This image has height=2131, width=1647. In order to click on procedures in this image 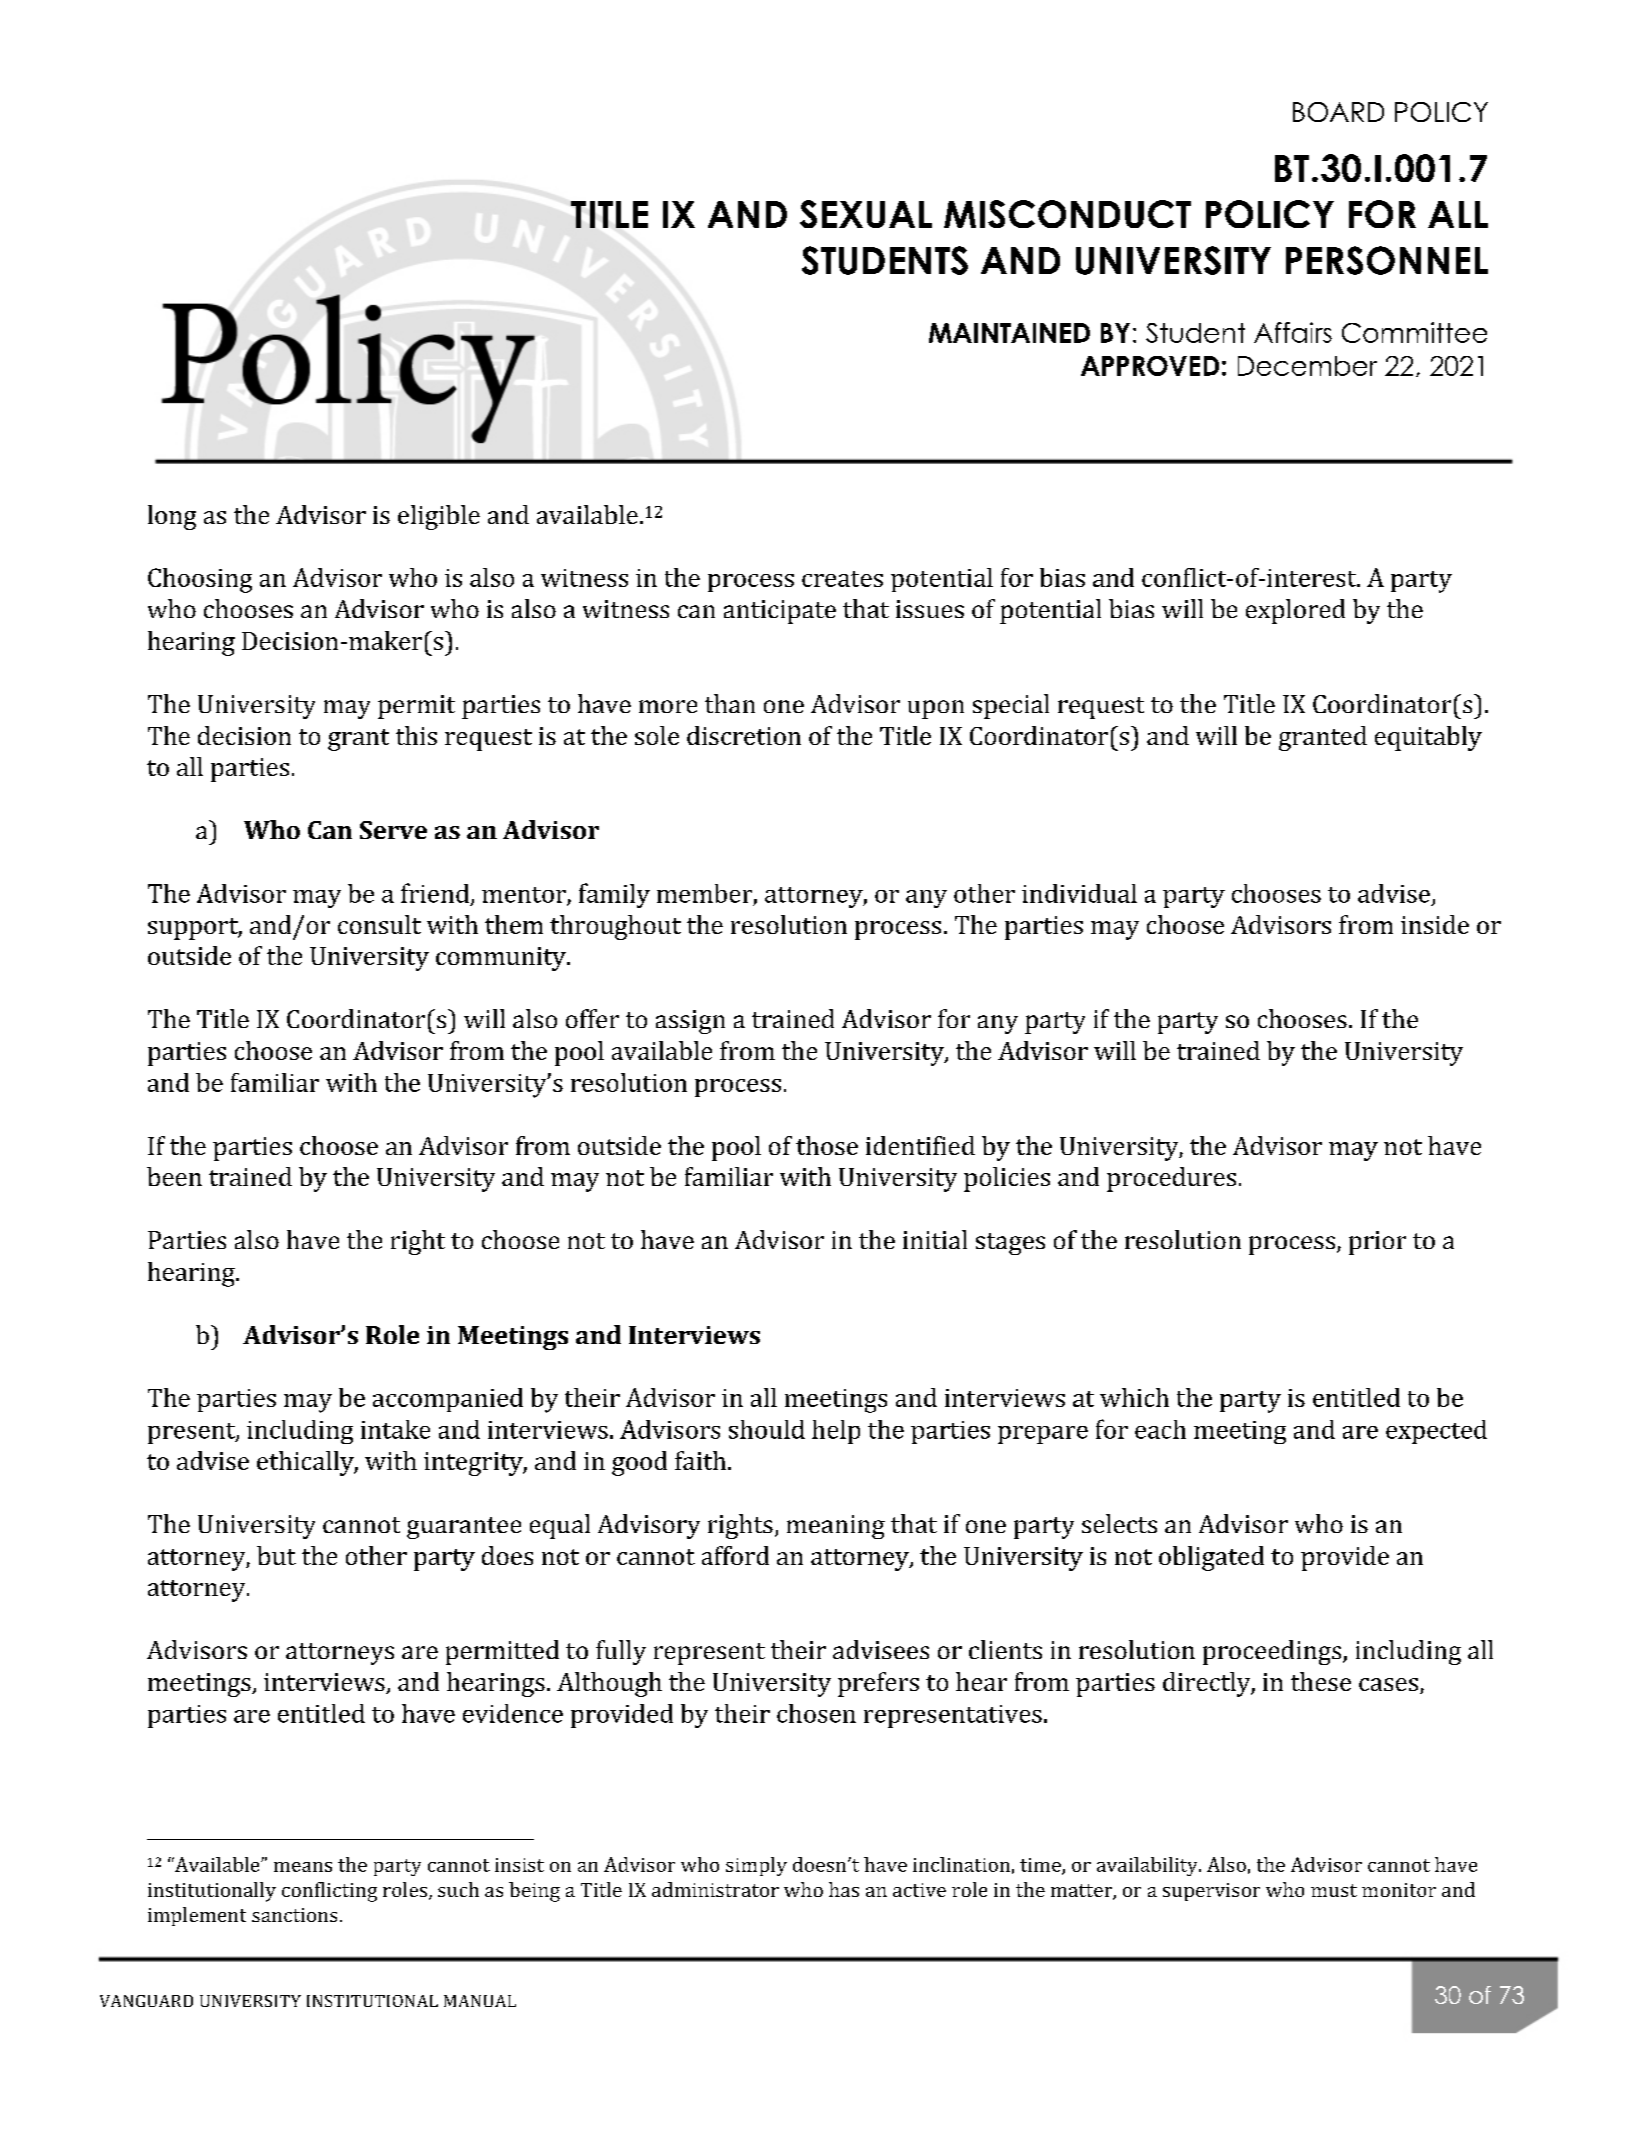, I will do `click(1171, 1179)`.
